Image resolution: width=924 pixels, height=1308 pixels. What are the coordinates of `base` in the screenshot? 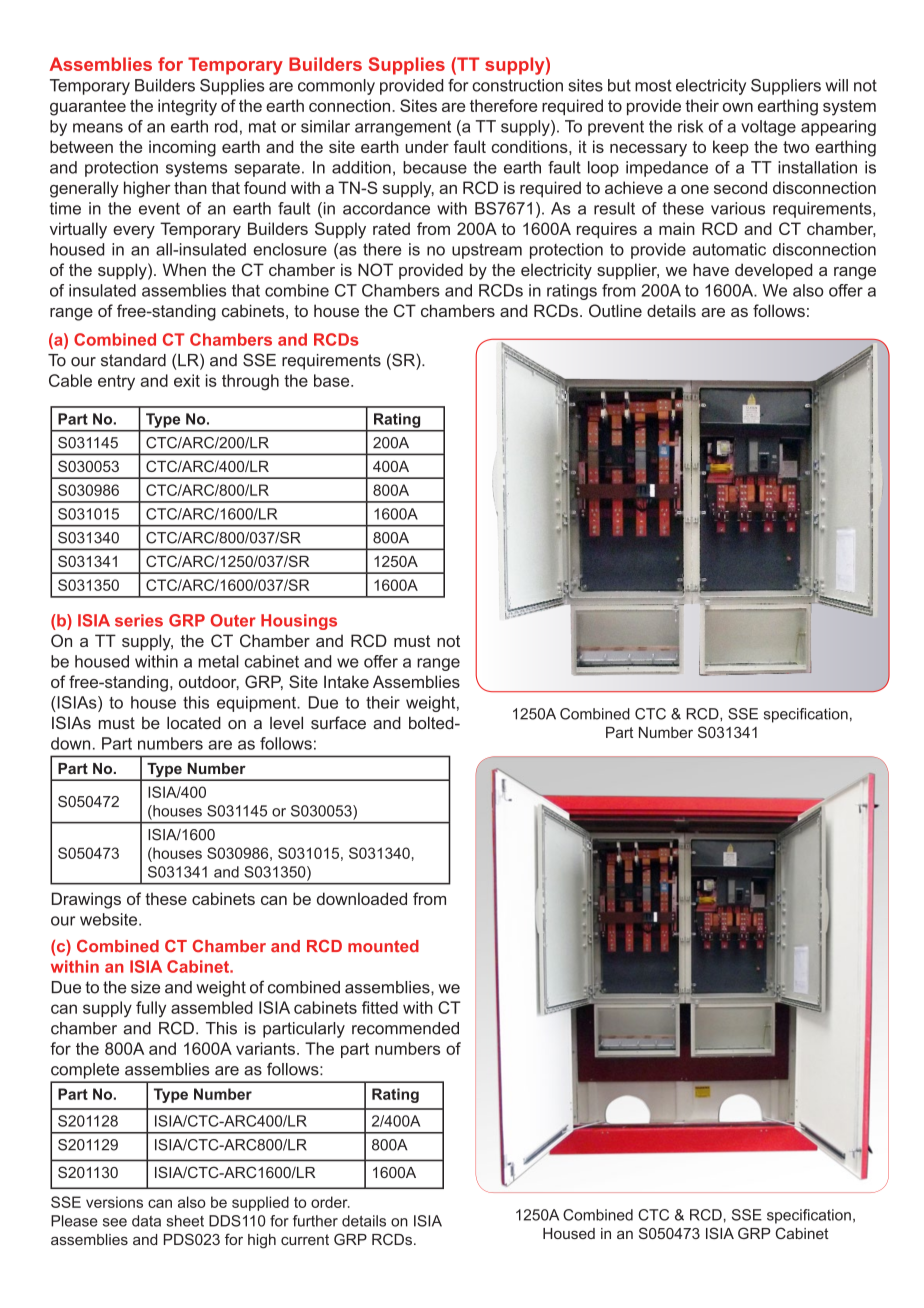 It's located at (333, 380).
